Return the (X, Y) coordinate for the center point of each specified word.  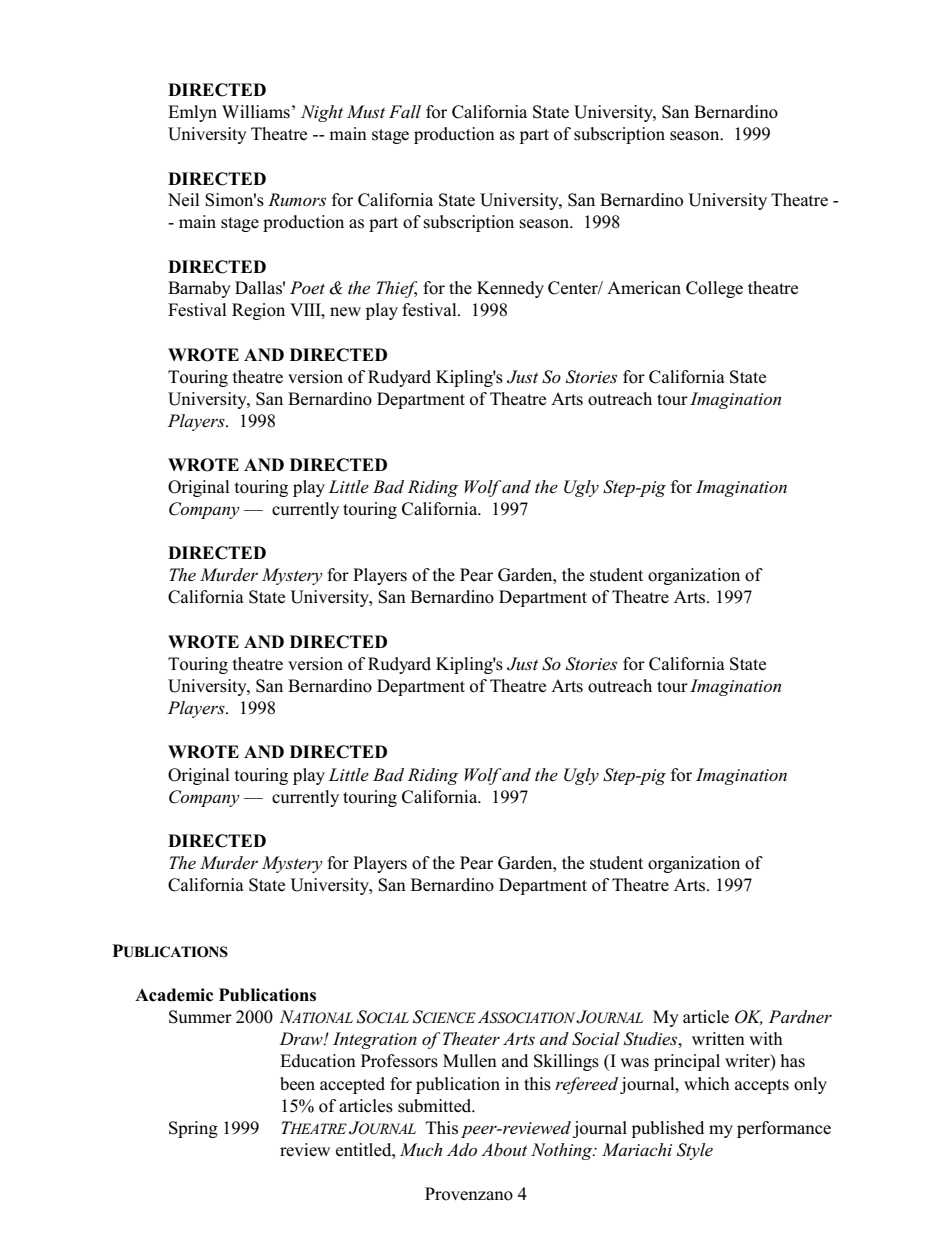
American (644, 288)
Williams (256, 112)
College (714, 289)
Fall (405, 111)
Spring (193, 1129)
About (504, 1149)
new (345, 312)
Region (258, 311)
